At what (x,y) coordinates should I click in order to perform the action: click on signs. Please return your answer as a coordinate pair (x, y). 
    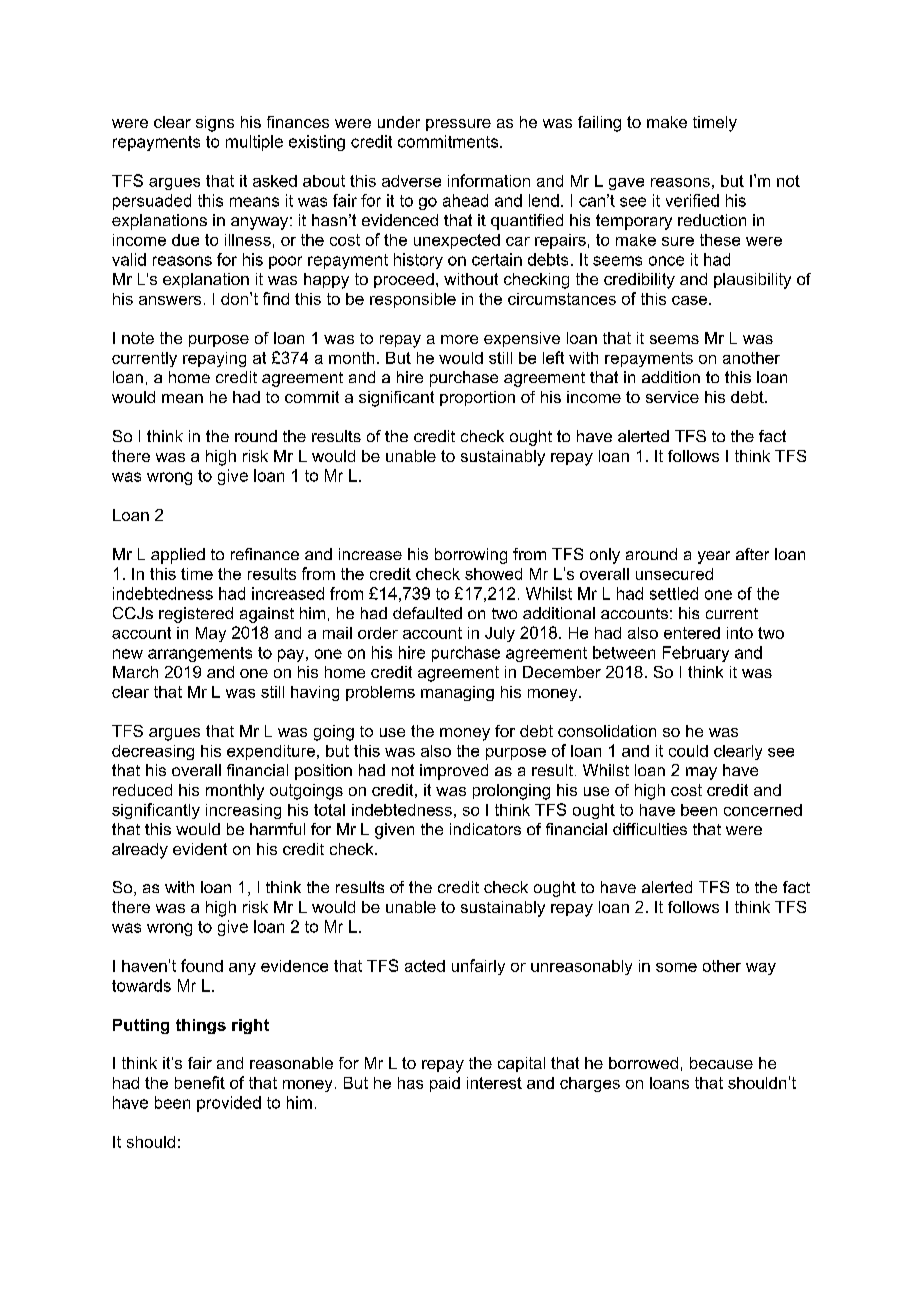
    Looking at the image, I should click on (215, 124).
